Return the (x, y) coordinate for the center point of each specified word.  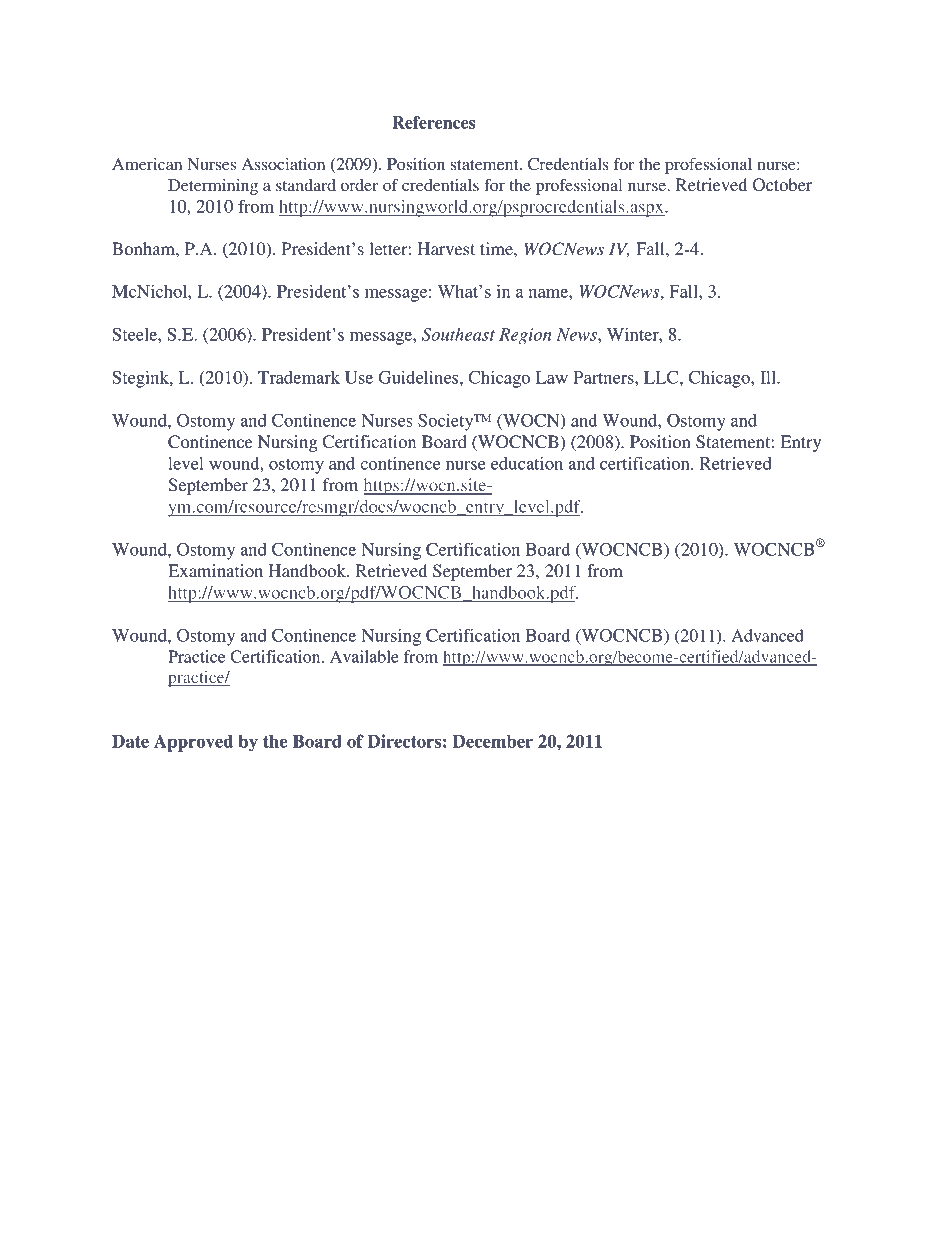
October (782, 185)
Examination (215, 570)
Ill (769, 377)
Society (447, 422)
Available (364, 656)
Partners (604, 377)
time (497, 248)
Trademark (299, 377)
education (527, 463)
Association (283, 164)
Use (359, 377)
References (433, 122)
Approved (193, 743)
